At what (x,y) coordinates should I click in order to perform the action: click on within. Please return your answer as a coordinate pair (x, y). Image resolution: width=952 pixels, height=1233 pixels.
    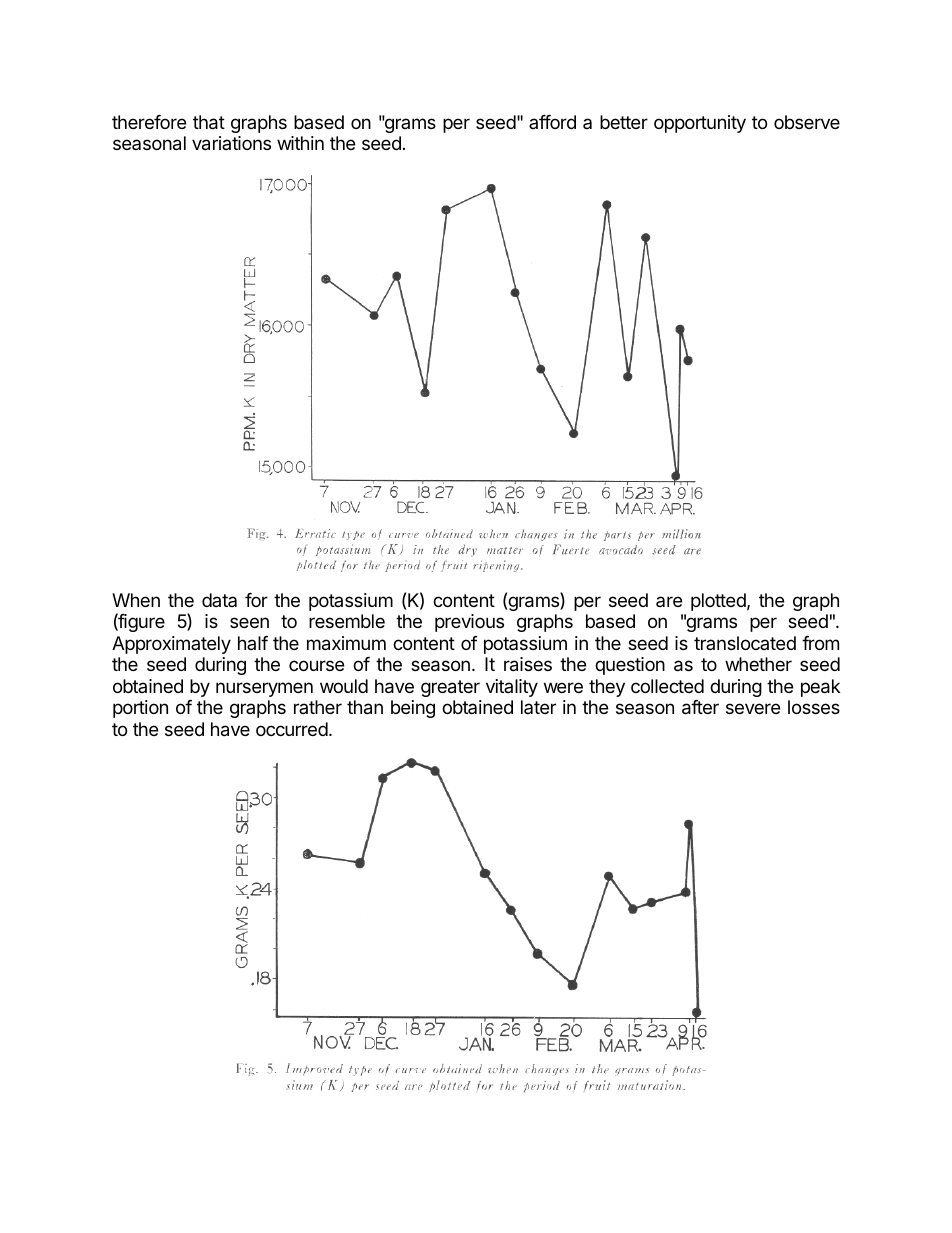
    Looking at the image, I should click on (300, 143).
